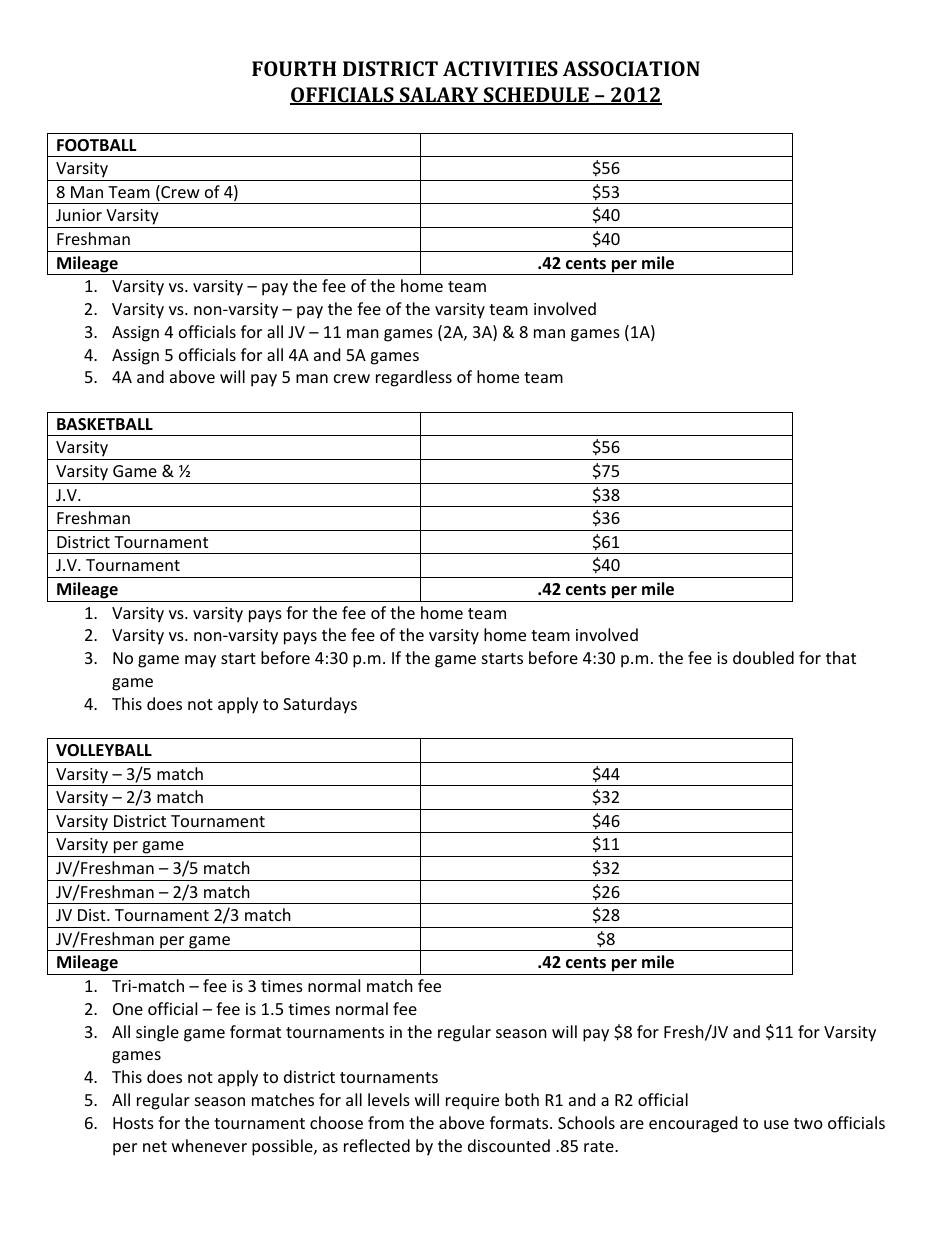 This screenshot has width=952, height=1233. What do you see at coordinates (97, 145) in the screenshot?
I see `FOOTBALL` at bounding box center [97, 145].
